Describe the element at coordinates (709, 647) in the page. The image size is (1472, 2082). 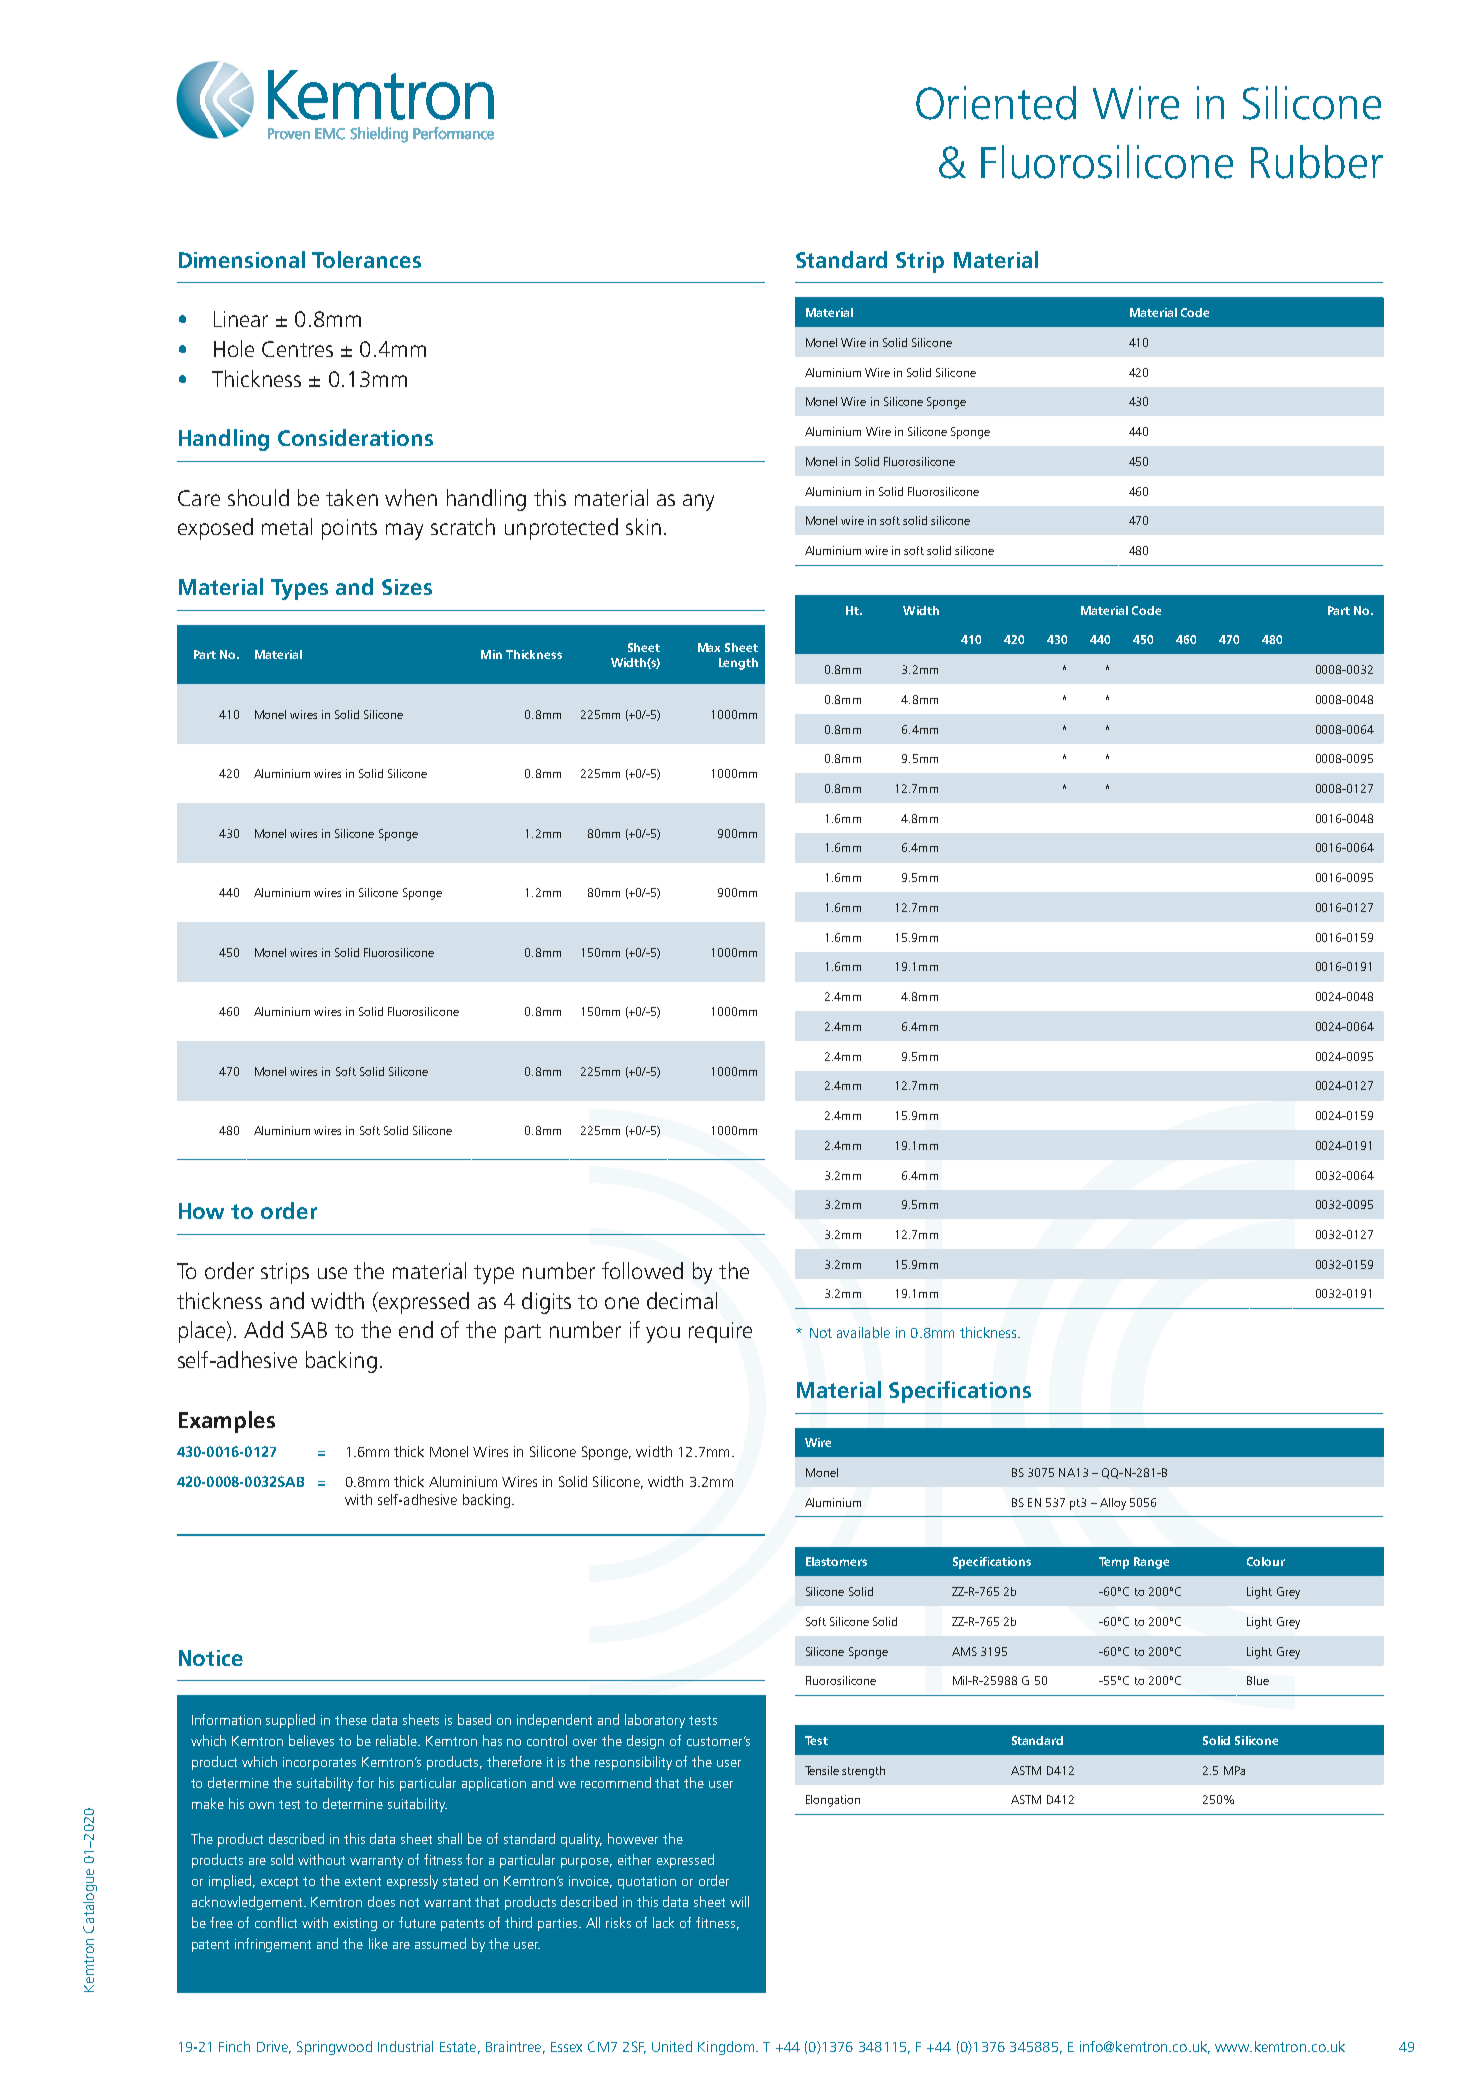
I see `Max` at that location.
